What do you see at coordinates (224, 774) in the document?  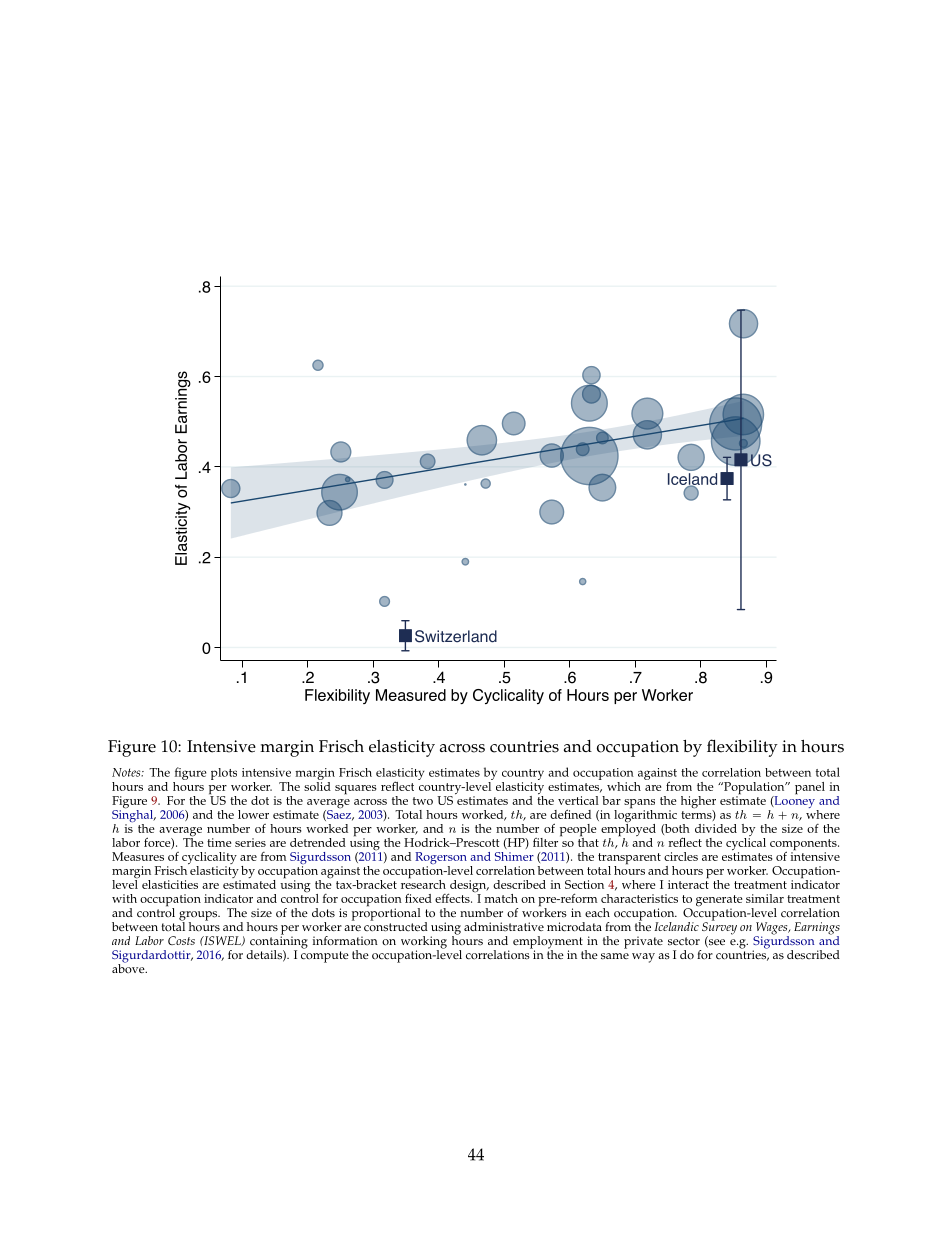 I see `plots` at bounding box center [224, 774].
